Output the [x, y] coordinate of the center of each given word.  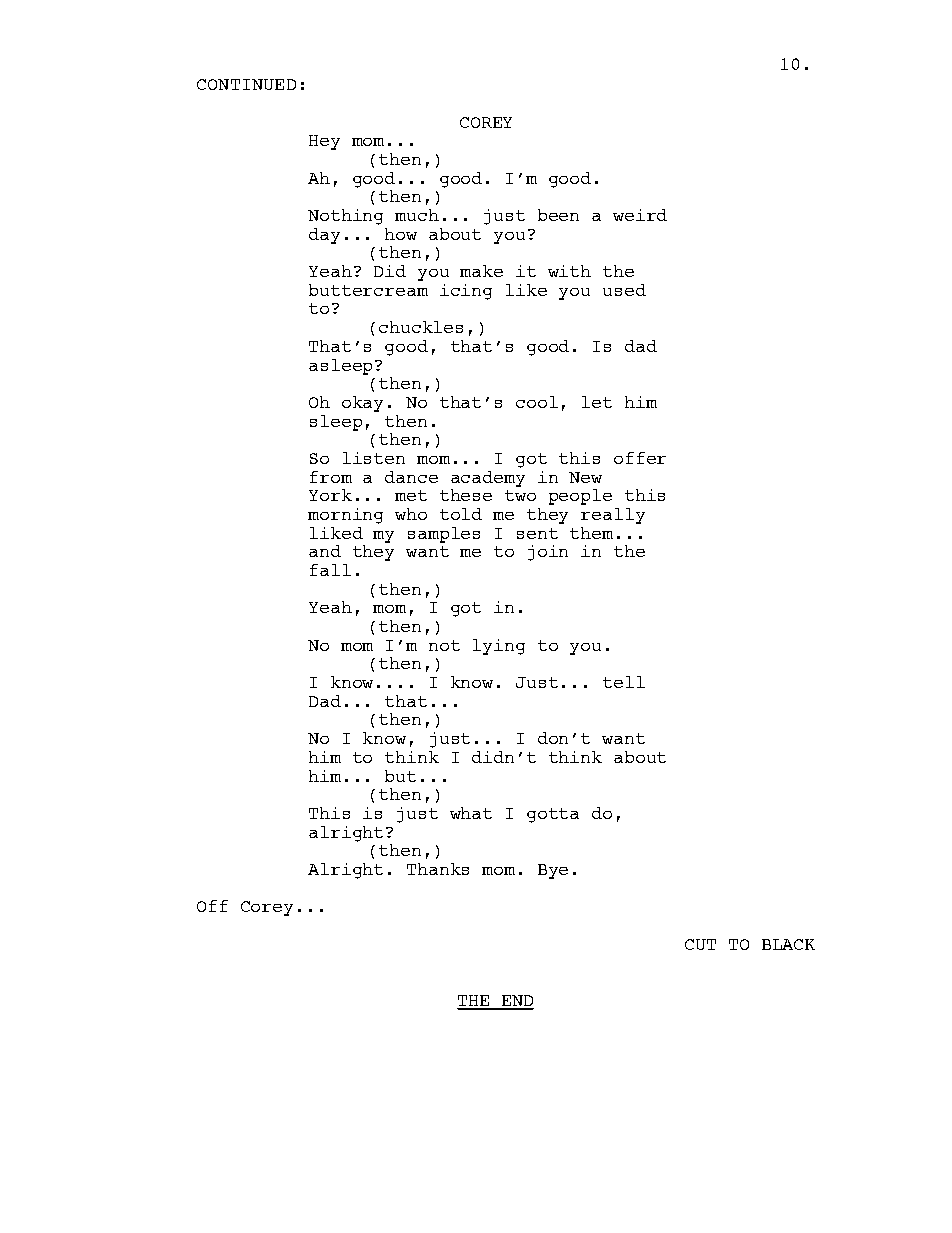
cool [537, 402]
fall [330, 570]
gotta [553, 815]
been [558, 215]
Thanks [438, 869]
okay [362, 404]
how [401, 234]
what [471, 813]
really [613, 516]
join [548, 553]
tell [624, 682]
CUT [700, 944]
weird [640, 215]
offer [640, 458]
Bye [553, 871]
